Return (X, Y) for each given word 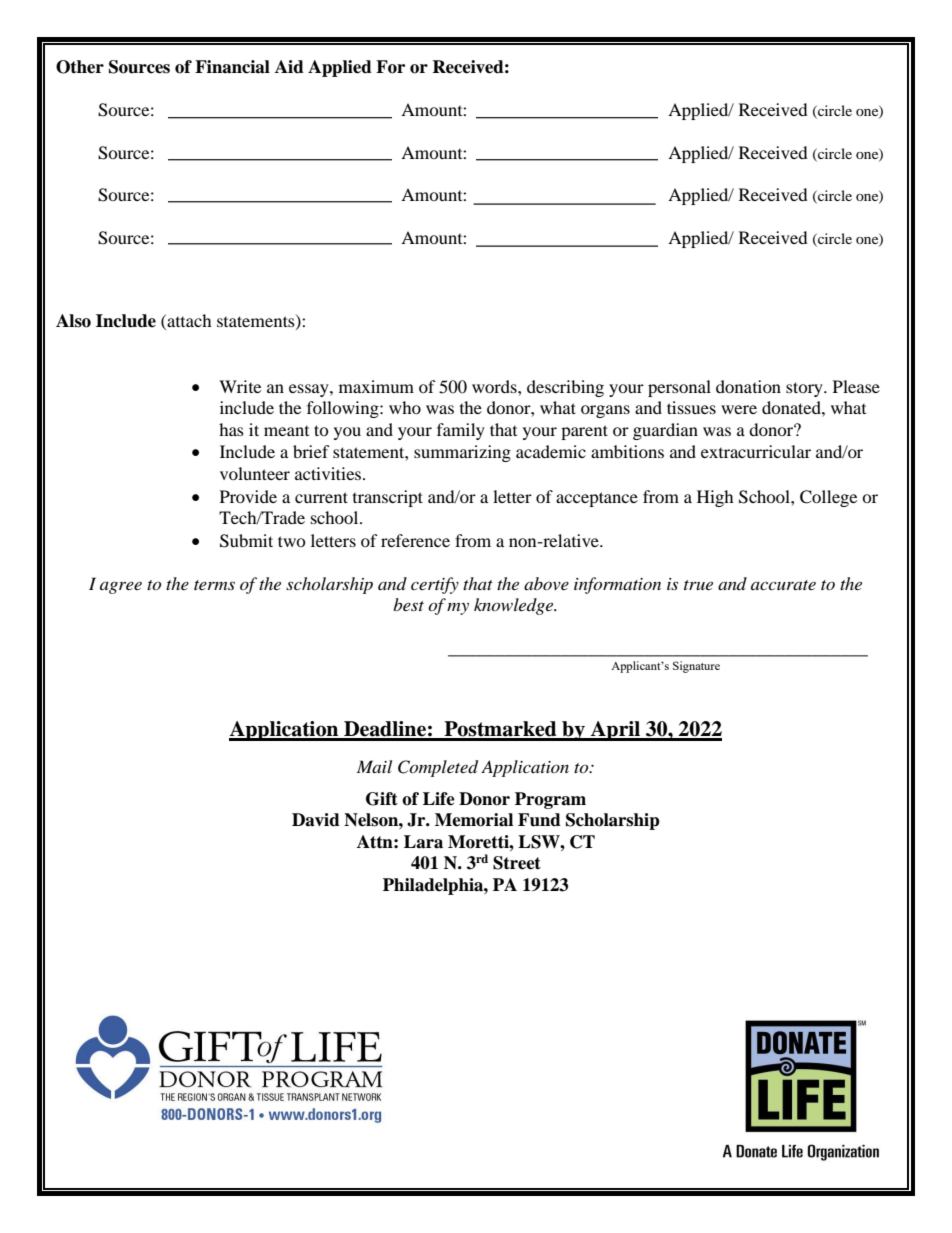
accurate (783, 585)
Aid (289, 67)
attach (188, 320)
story (805, 389)
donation (748, 386)
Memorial (474, 820)
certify (435, 585)
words (495, 386)
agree (121, 587)
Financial (232, 67)
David (316, 820)
